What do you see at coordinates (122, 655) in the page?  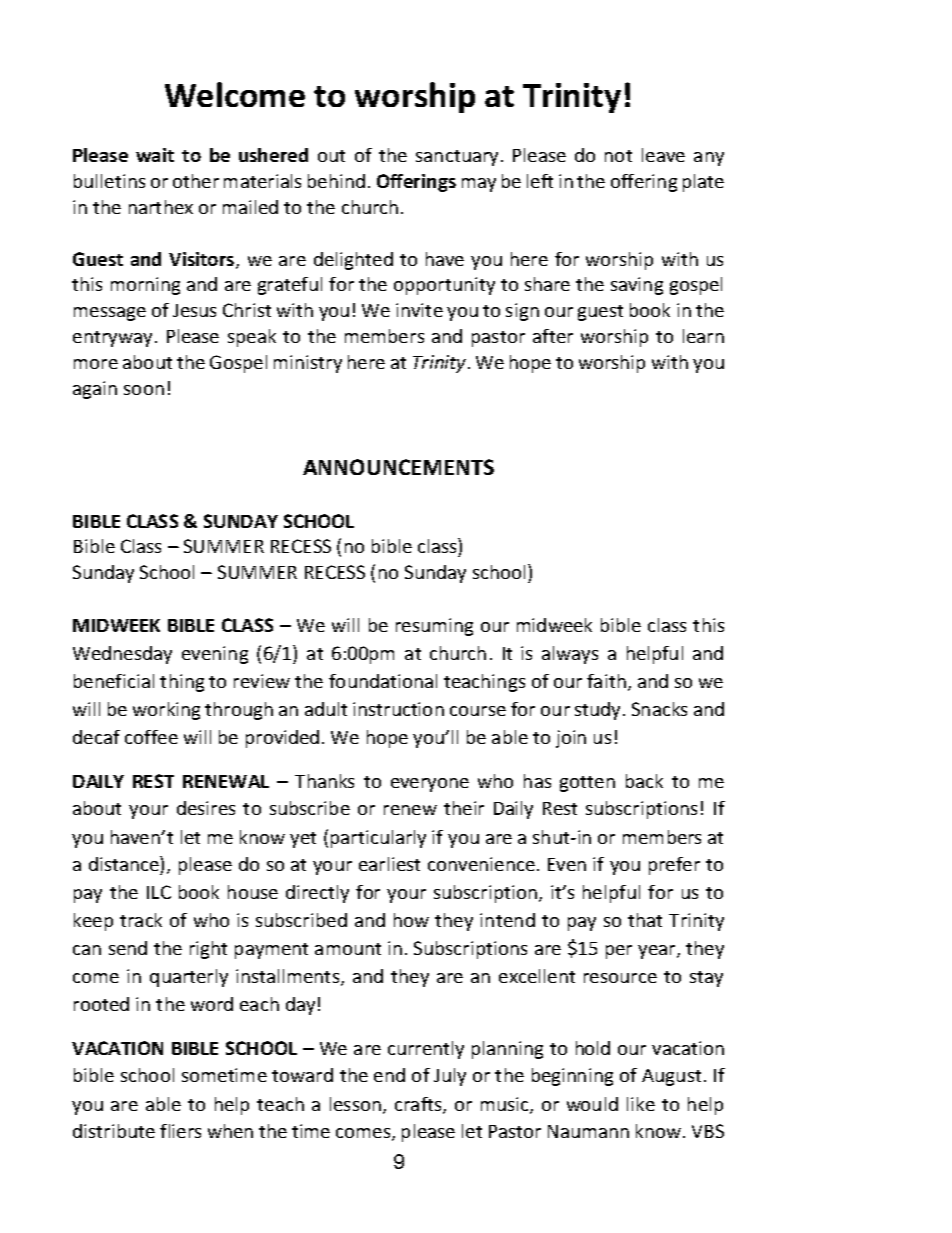 I see `Wednesday` at bounding box center [122, 655].
